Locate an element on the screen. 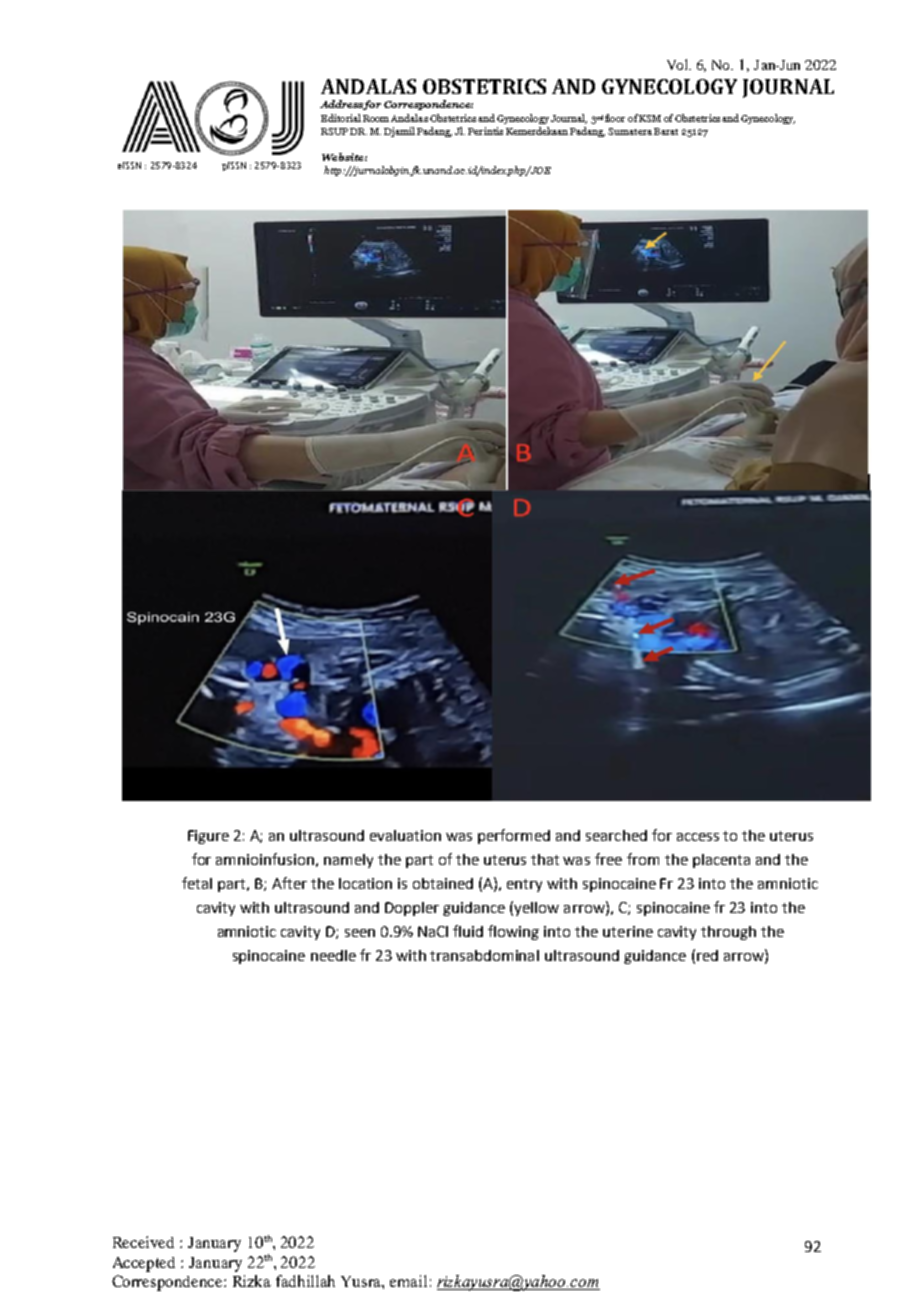  evaluation is located at coordinates (405, 835).
